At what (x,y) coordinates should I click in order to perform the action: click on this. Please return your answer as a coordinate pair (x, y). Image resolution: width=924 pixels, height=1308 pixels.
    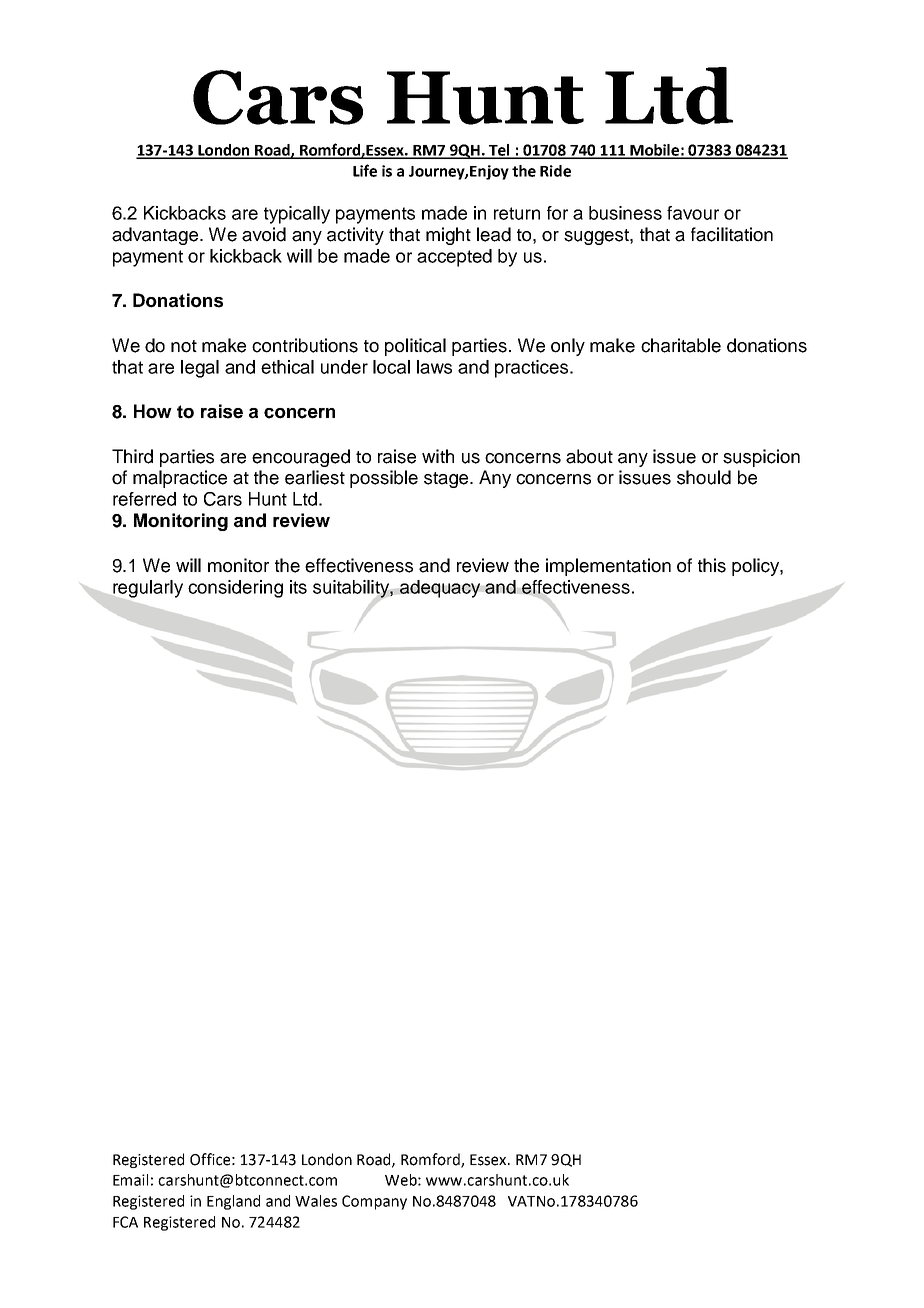
    Looking at the image, I should click on (712, 565).
